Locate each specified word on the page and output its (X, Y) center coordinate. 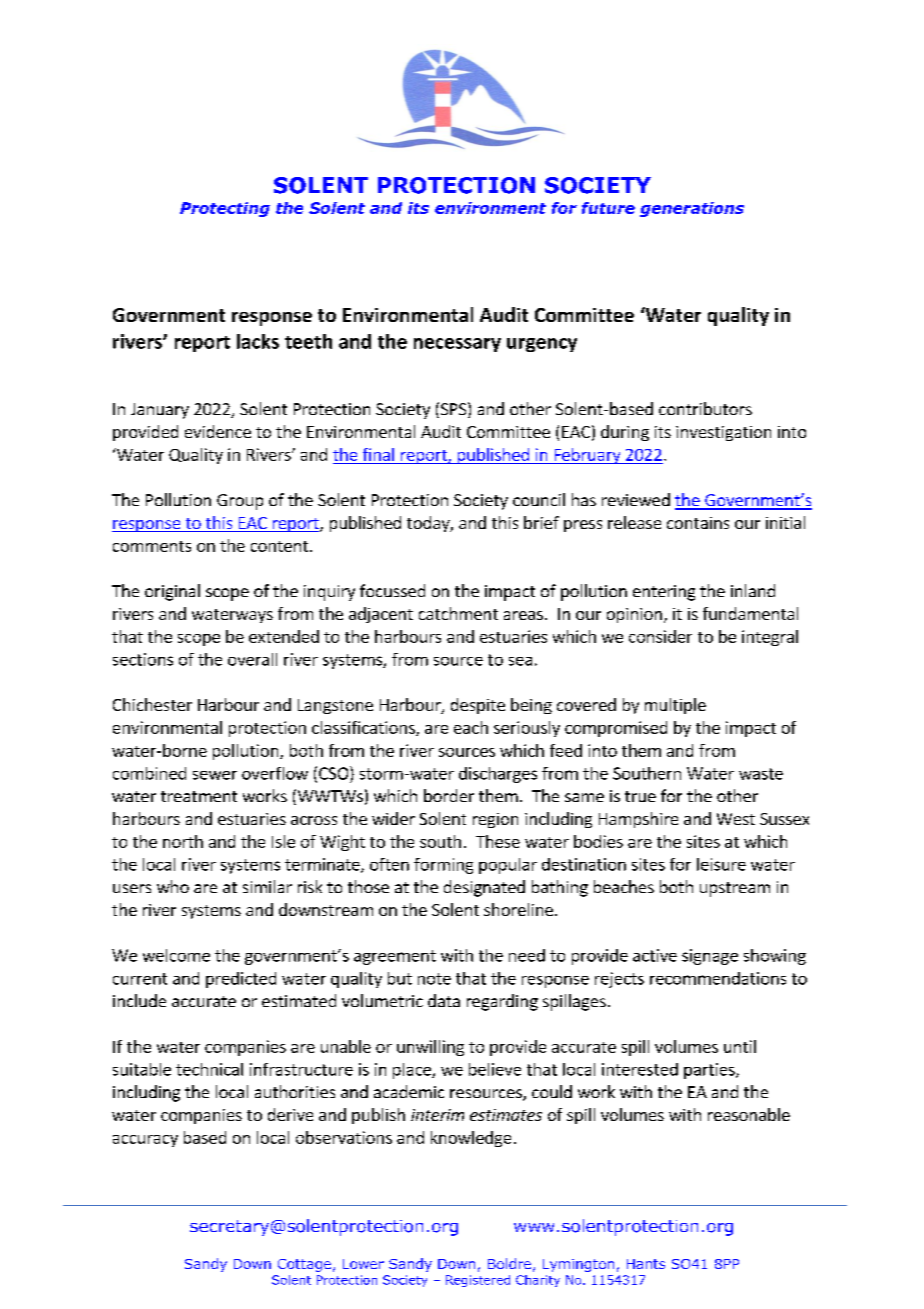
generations (692, 209)
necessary (457, 345)
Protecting (225, 209)
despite (478, 706)
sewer (215, 775)
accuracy (145, 1141)
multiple (675, 706)
